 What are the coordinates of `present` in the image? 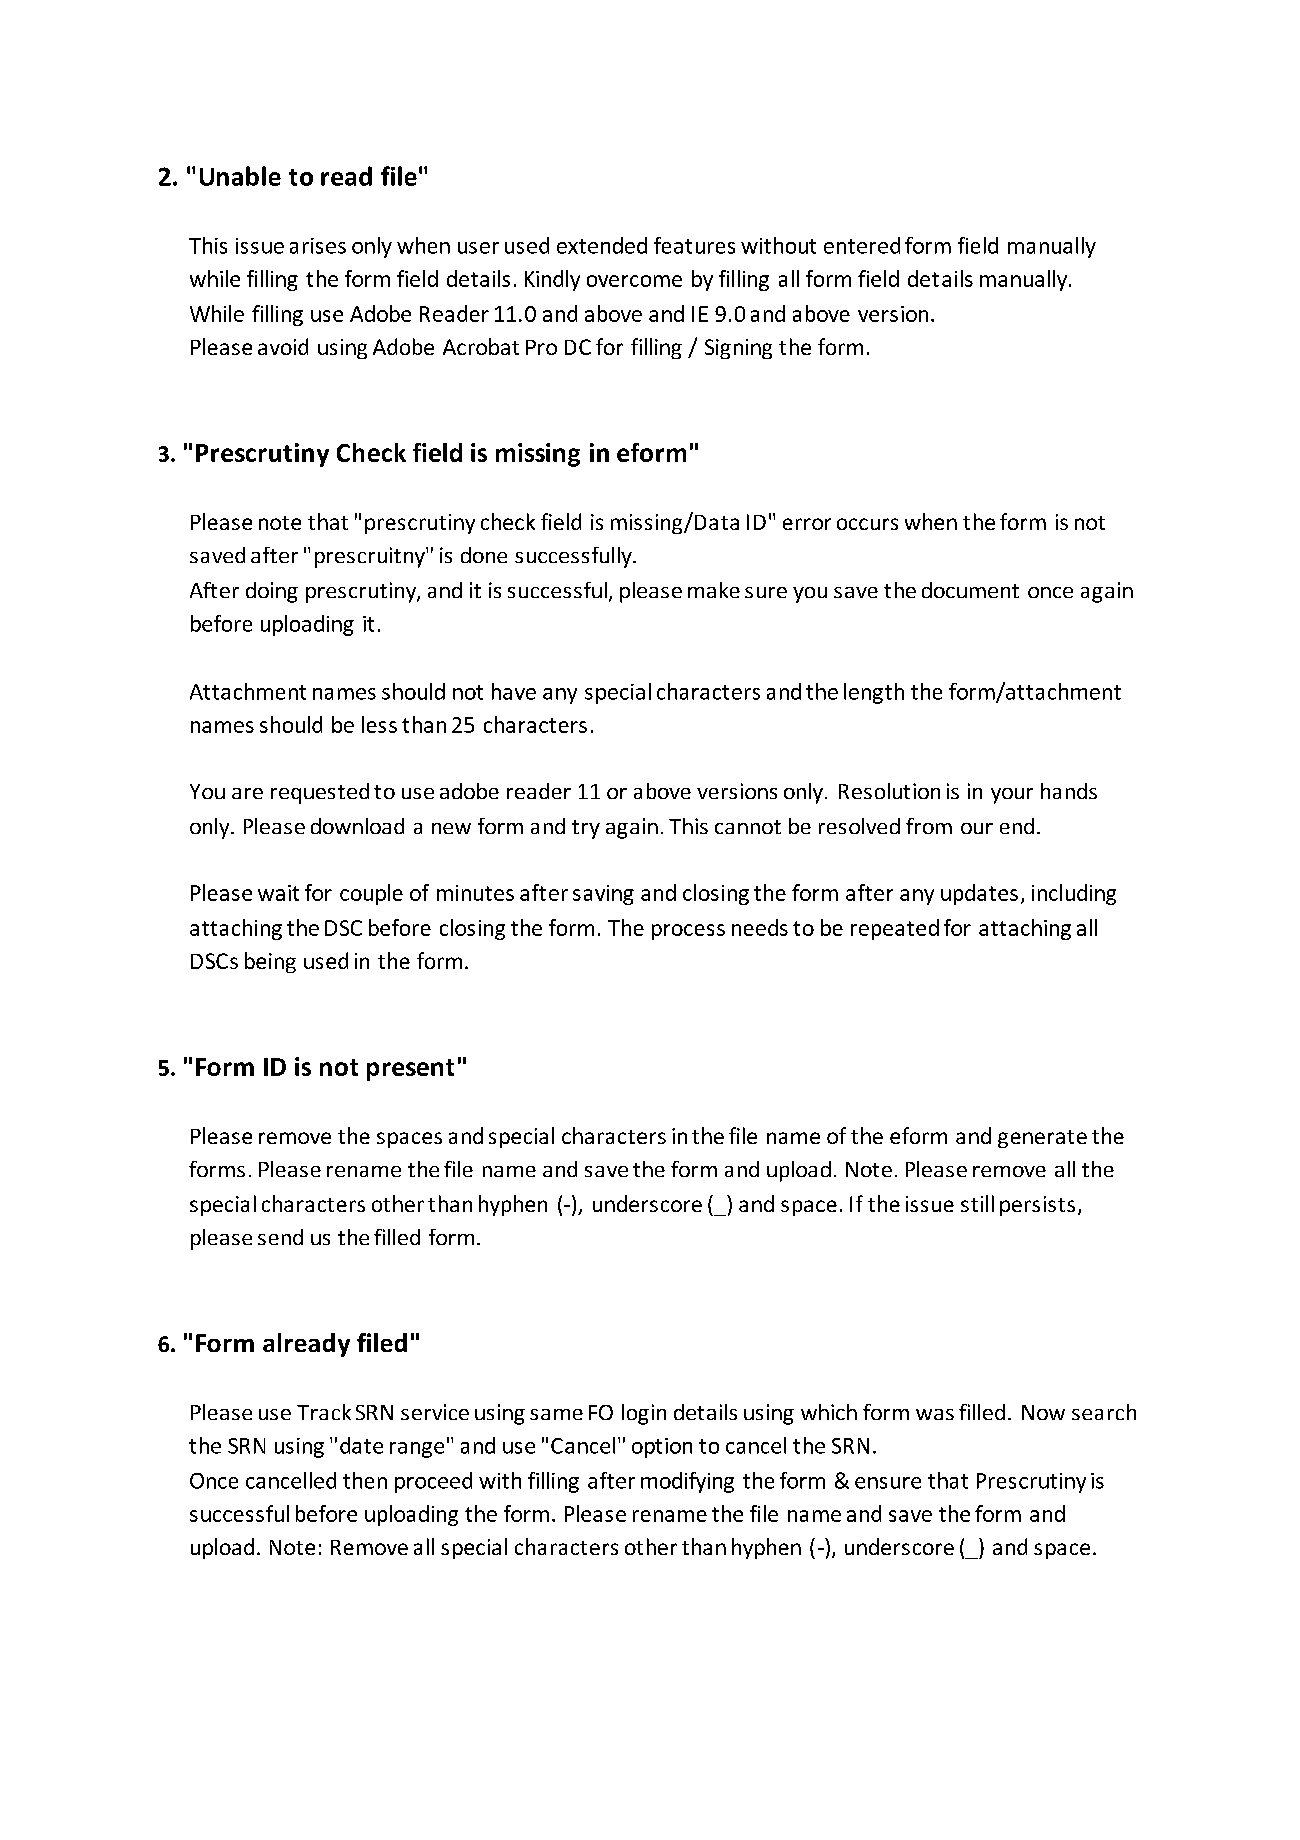 It's located at (410, 1070).
